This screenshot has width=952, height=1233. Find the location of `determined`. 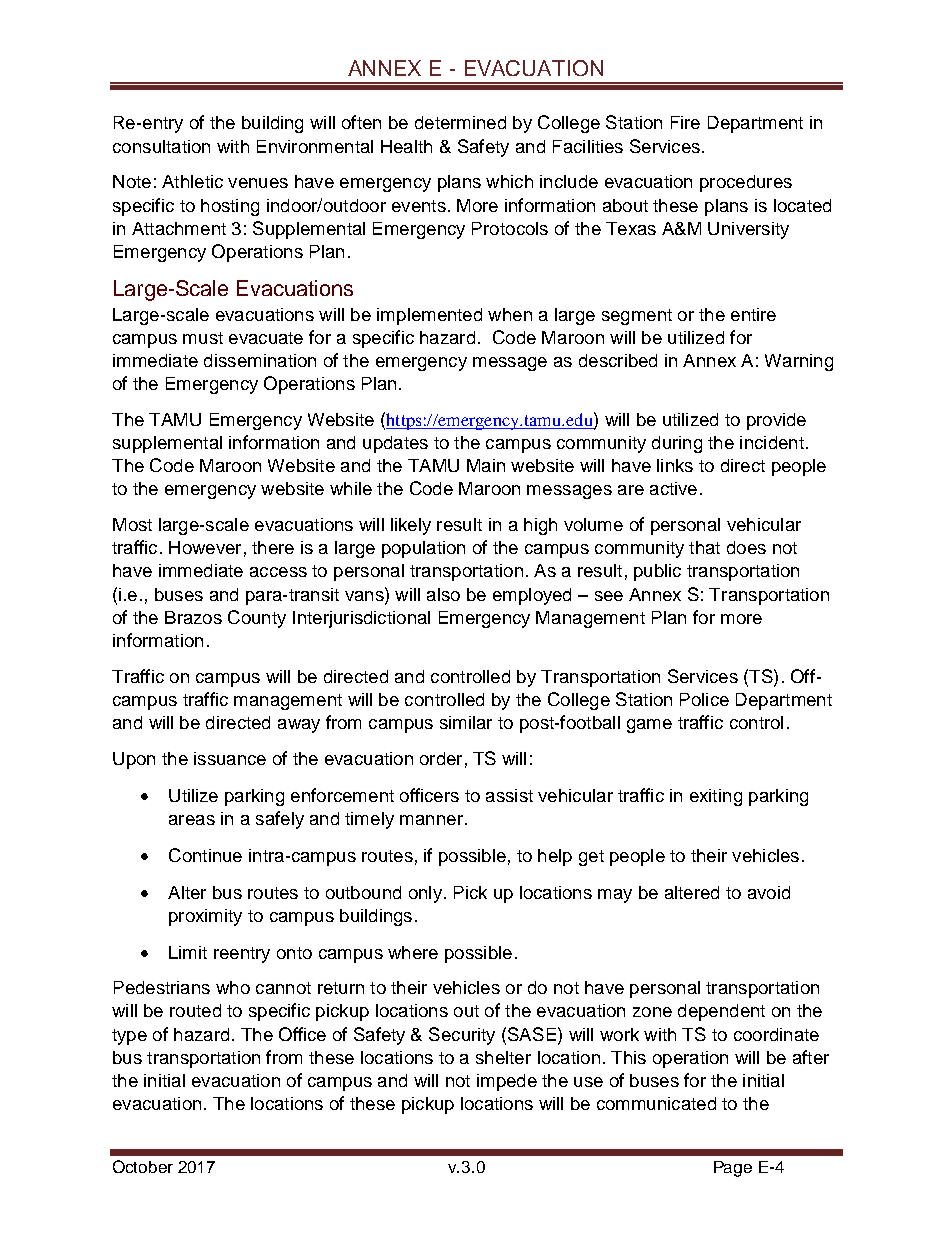

determined is located at coordinates (460, 122).
